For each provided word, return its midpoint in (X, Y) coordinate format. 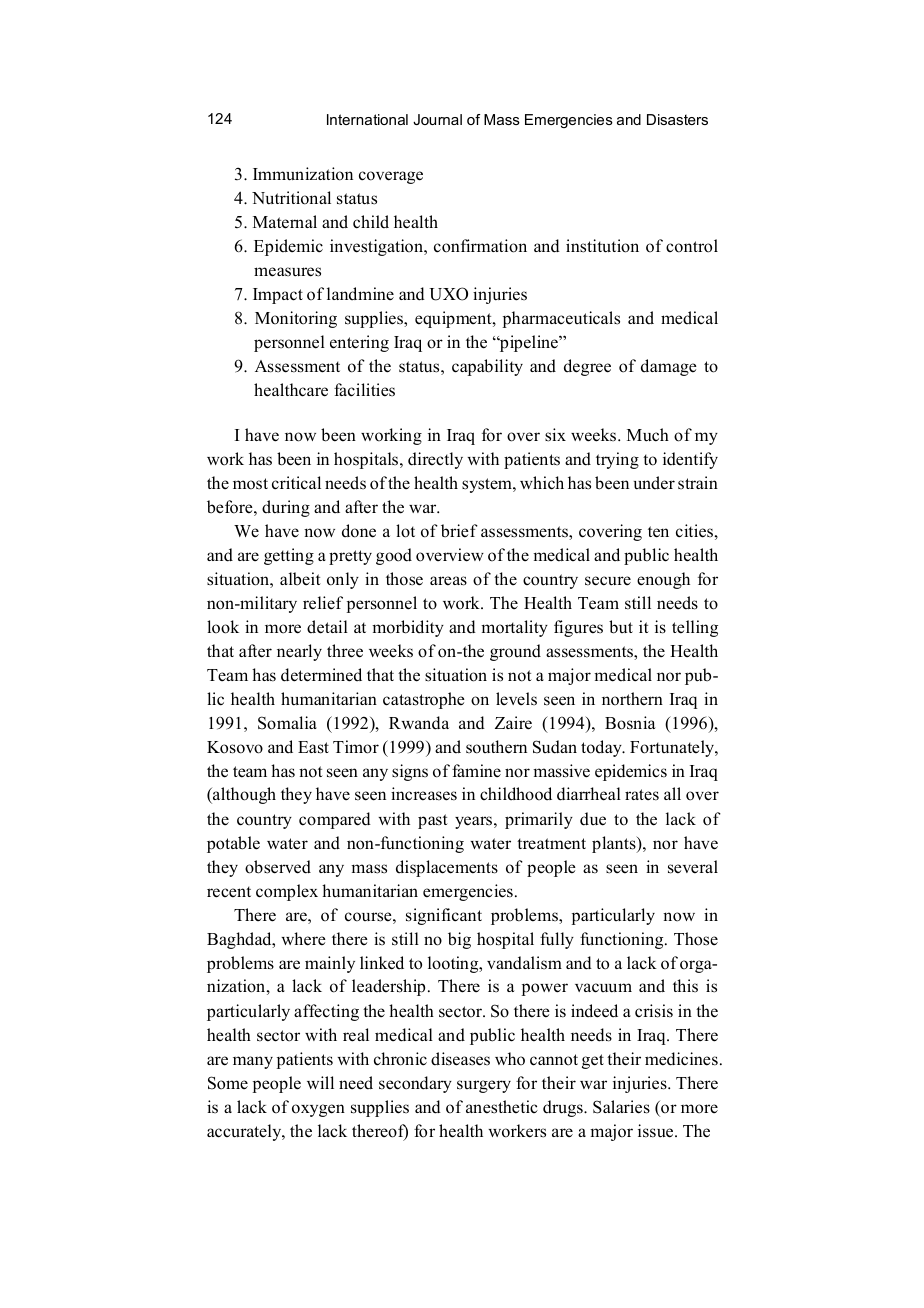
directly (435, 460)
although (243, 795)
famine (476, 770)
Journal (437, 119)
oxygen (318, 1110)
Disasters (677, 119)
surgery (484, 1086)
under (654, 483)
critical (296, 483)
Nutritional (291, 198)
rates (642, 795)
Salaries (621, 1107)
